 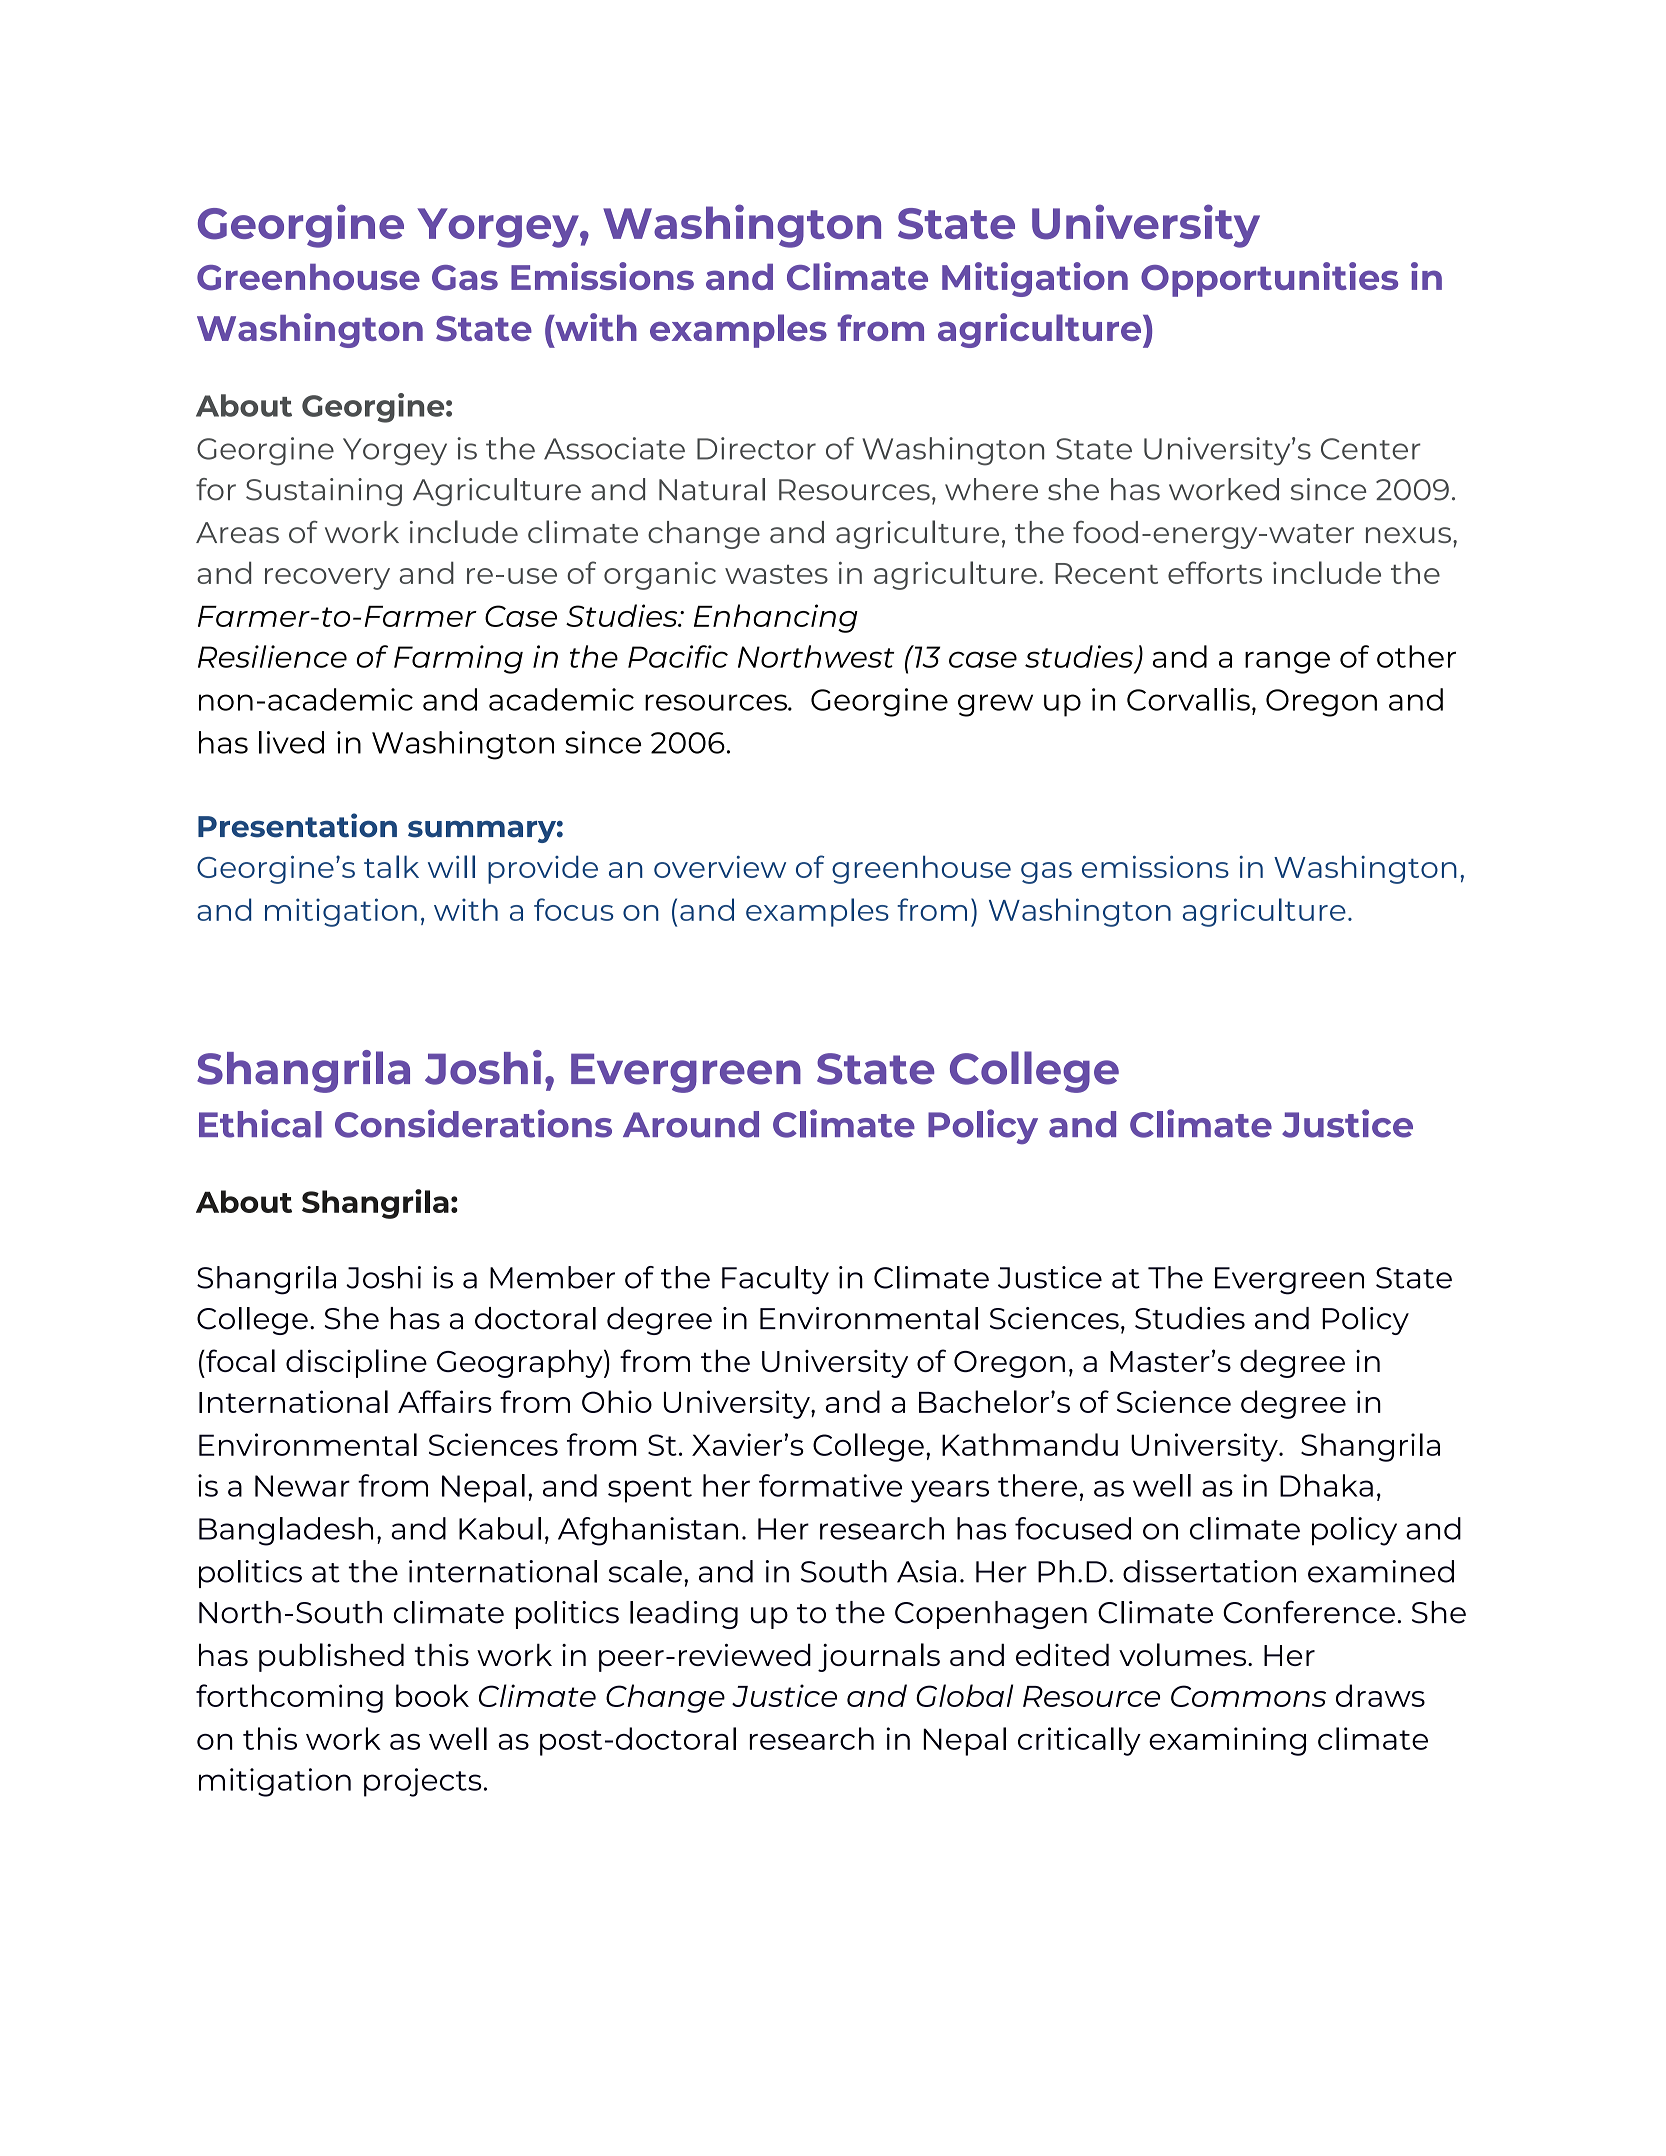 I want to click on Faculty, so click(x=775, y=1280).
